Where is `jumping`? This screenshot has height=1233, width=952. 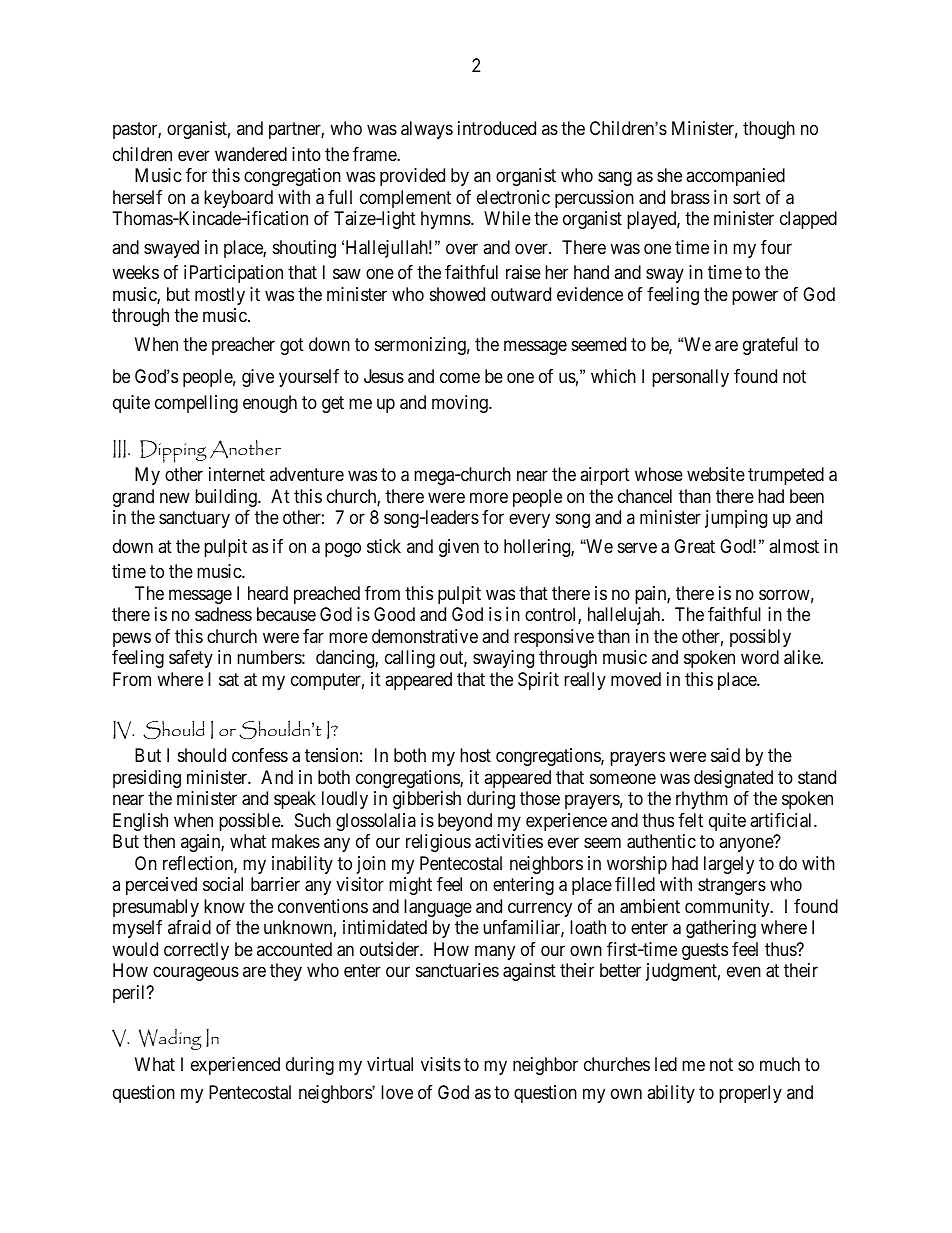 jumping is located at coordinates (736, 519).
